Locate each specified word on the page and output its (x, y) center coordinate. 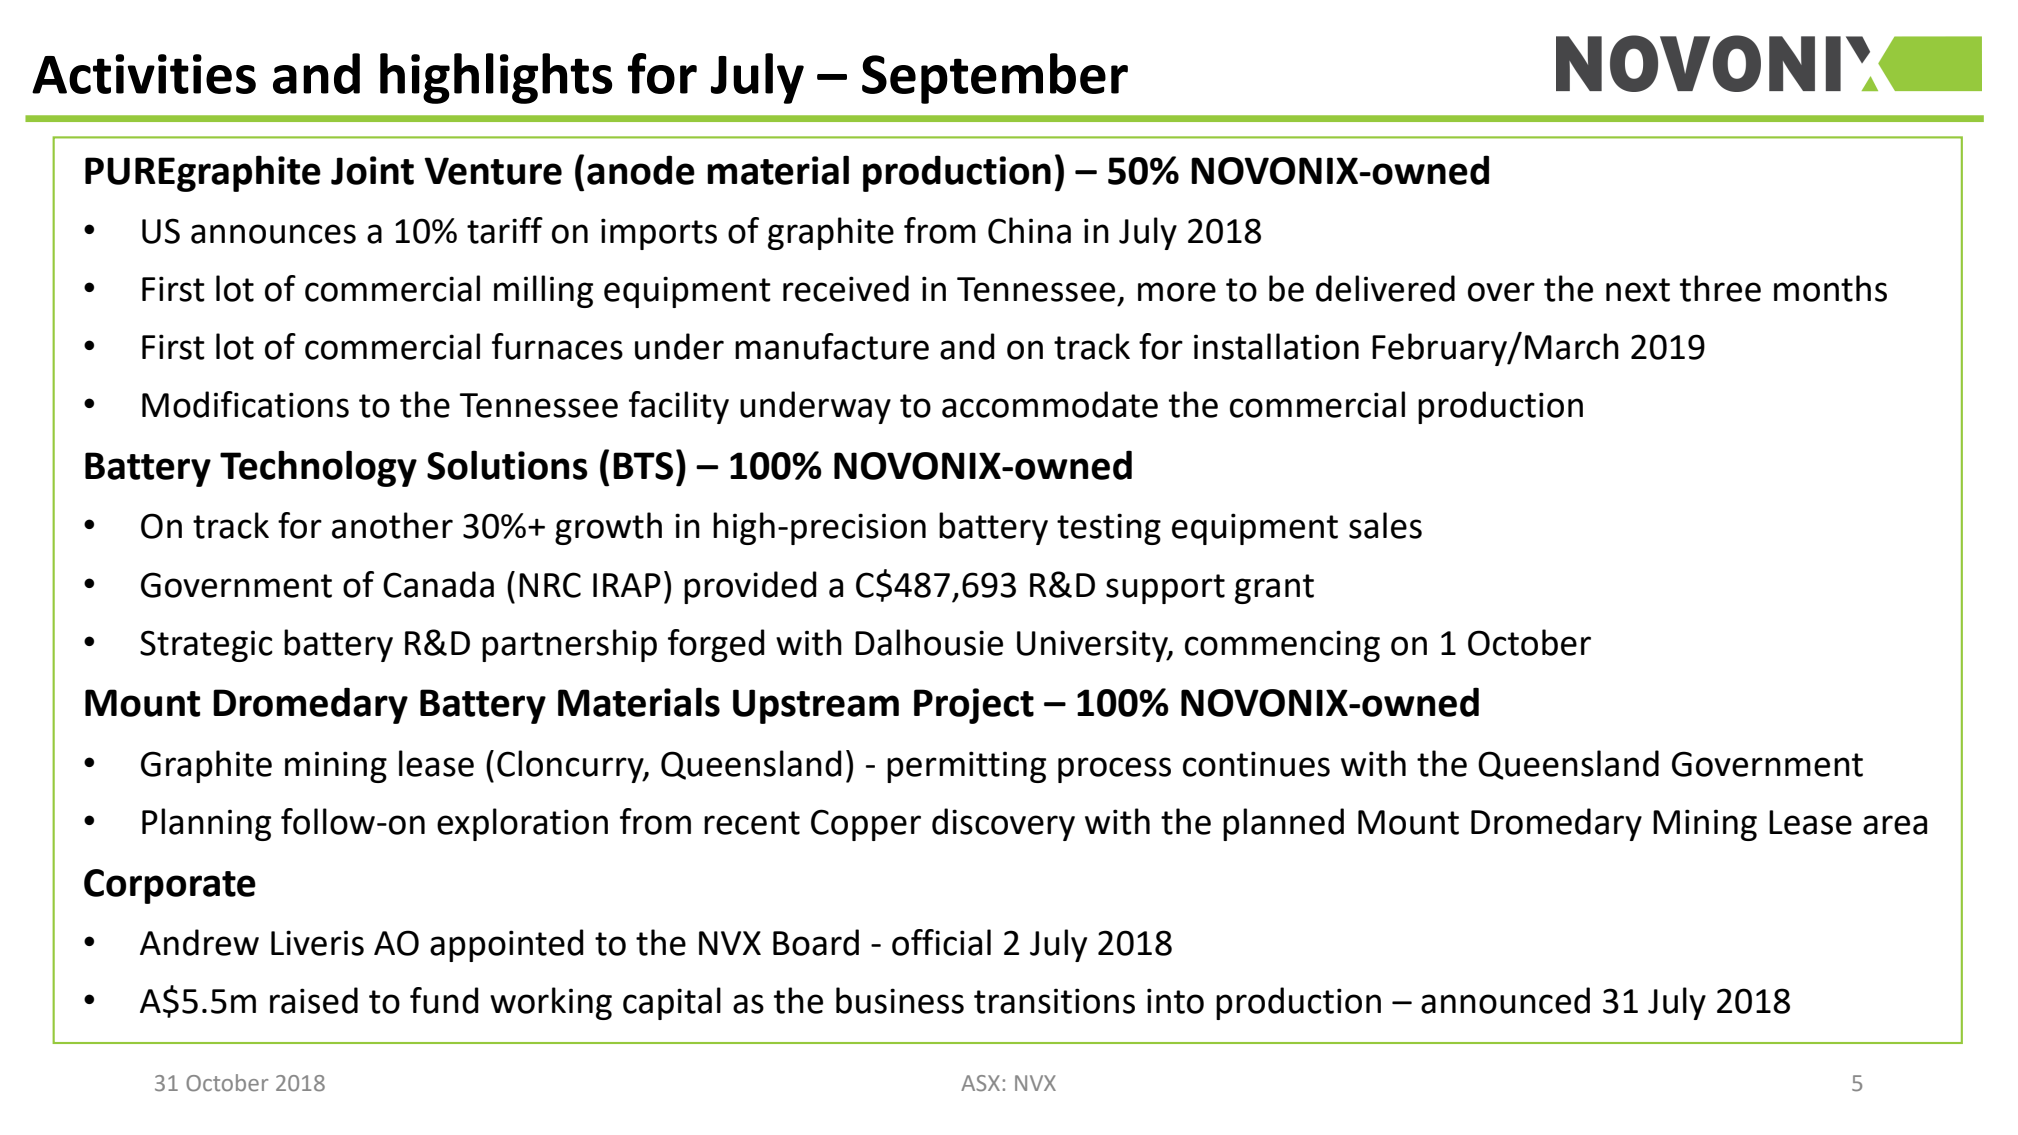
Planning (206, 824)
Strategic (206, 646)
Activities (144, 74)
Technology (318, 468)
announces (273, 234)
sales (1385, 525)
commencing (1282, 646)
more (1177, 292)
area (1895, 825)
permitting (966, 767)
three (1720, 288)
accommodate (1050, 404)
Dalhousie (929, 642)
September (995, 78)
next (1638, 290)
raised (314, 1000)
